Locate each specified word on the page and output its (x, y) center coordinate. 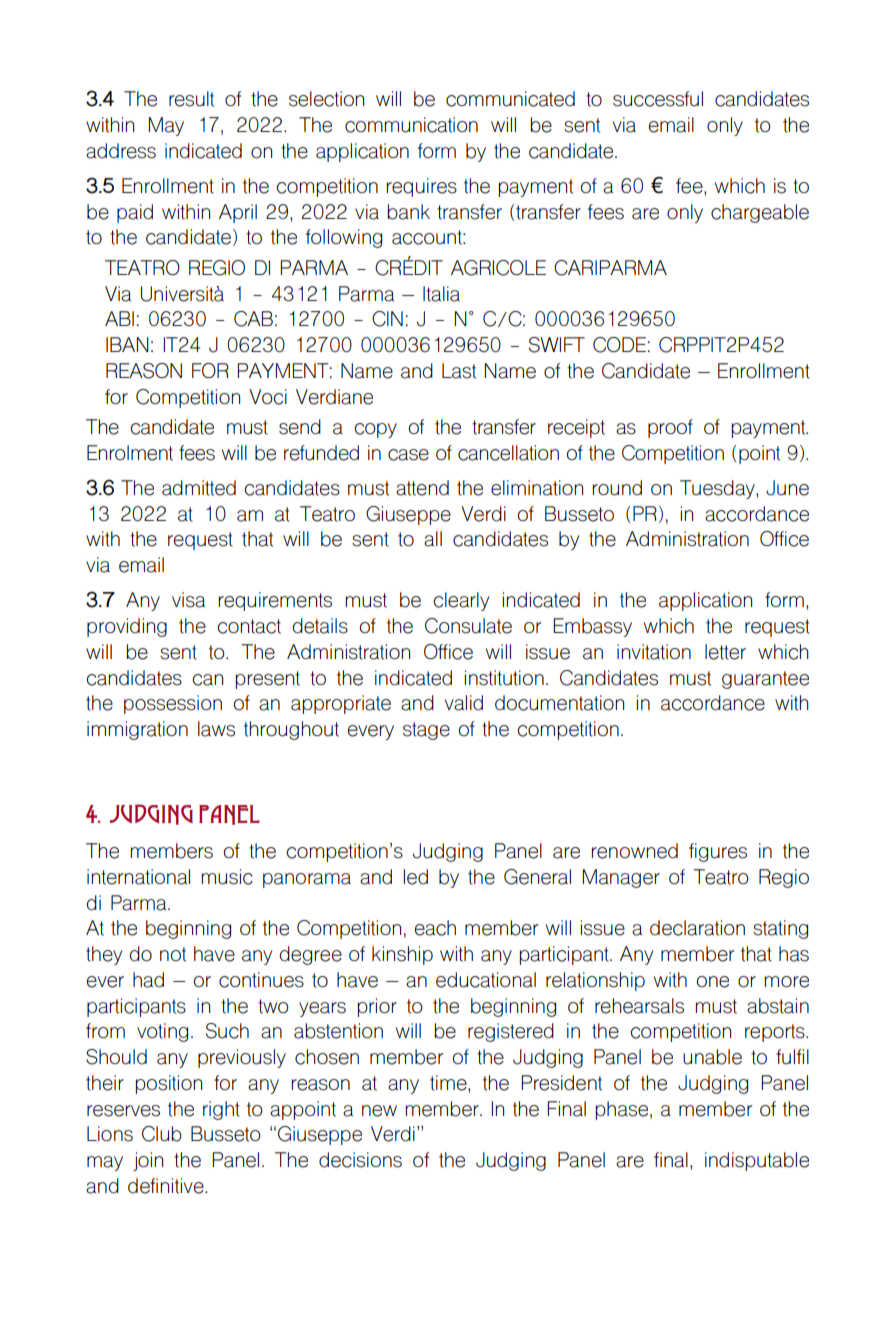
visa (188, 600)
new (379, 1111)
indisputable (757, 1161)
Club (162, 1134)
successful (658, 99)
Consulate (468, 626)
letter (725, 652)
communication (411, 125)
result (191, 99)
